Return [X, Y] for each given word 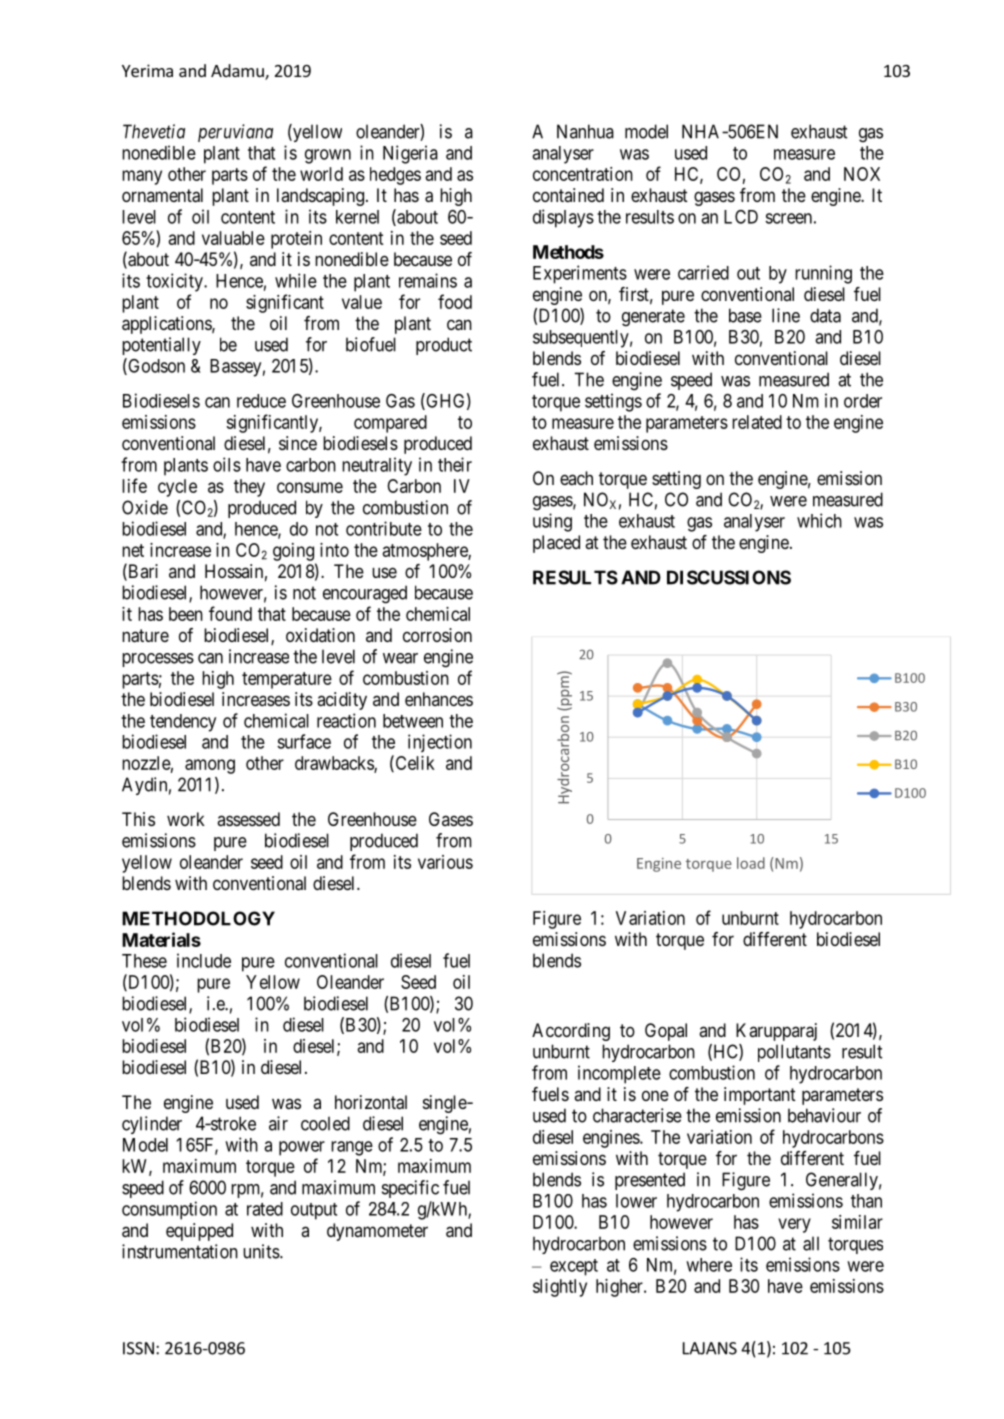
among [210, 766]
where [709, 1265]
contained [568, 195]
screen [788, 218]
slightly [560, 1288]
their [455, 464]
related [757, 422]
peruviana [235, 133]
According [571, 1032]
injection [440, 743]
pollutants [794, 1053]
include [204, 960]
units [261, 1251]
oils [227, 464]
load [751, 863]
